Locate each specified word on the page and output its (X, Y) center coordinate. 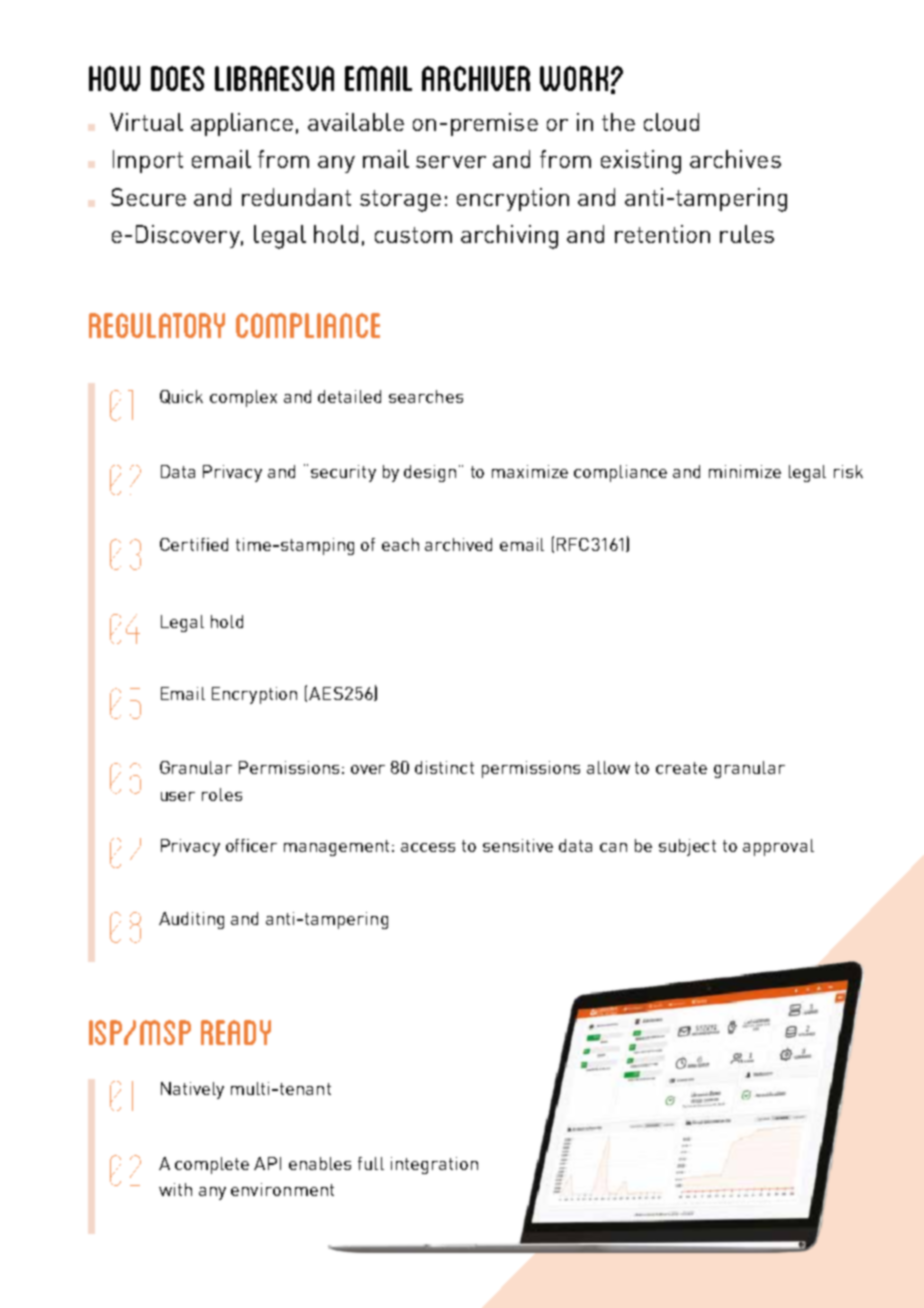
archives (735, 159)
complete (212, 1165)
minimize (745, 471)
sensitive (518, 845)
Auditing (191, 920)
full (371, 1163)
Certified (194, 544)
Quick (181, 397)
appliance (242, 124)
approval (778, 847)
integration (434, 1165)
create (681, 768)
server (451, 162)
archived (458, 544)
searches (426, 396)
